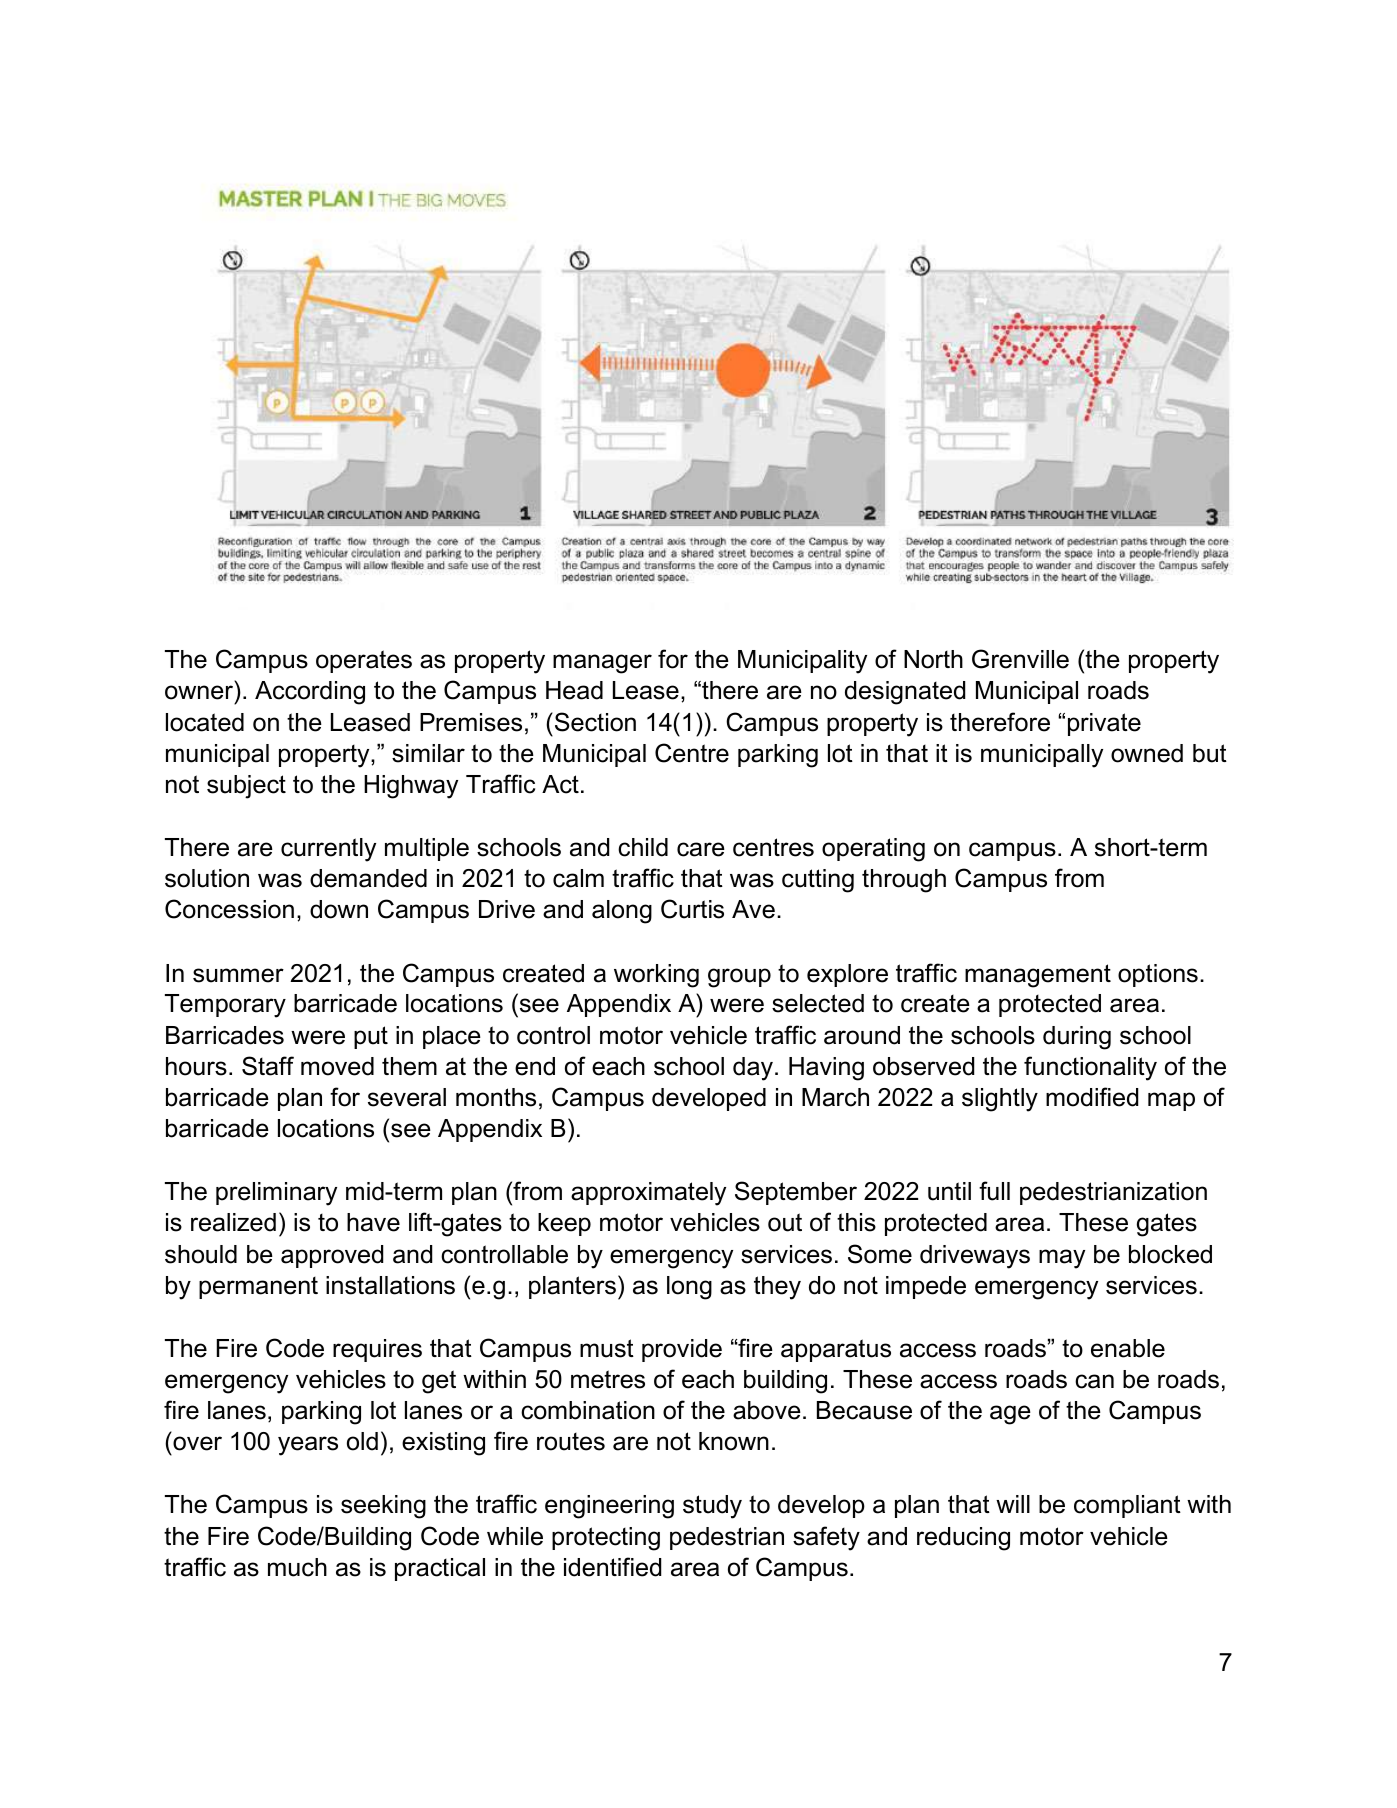  I want to click on several, so click(407, 1097).
